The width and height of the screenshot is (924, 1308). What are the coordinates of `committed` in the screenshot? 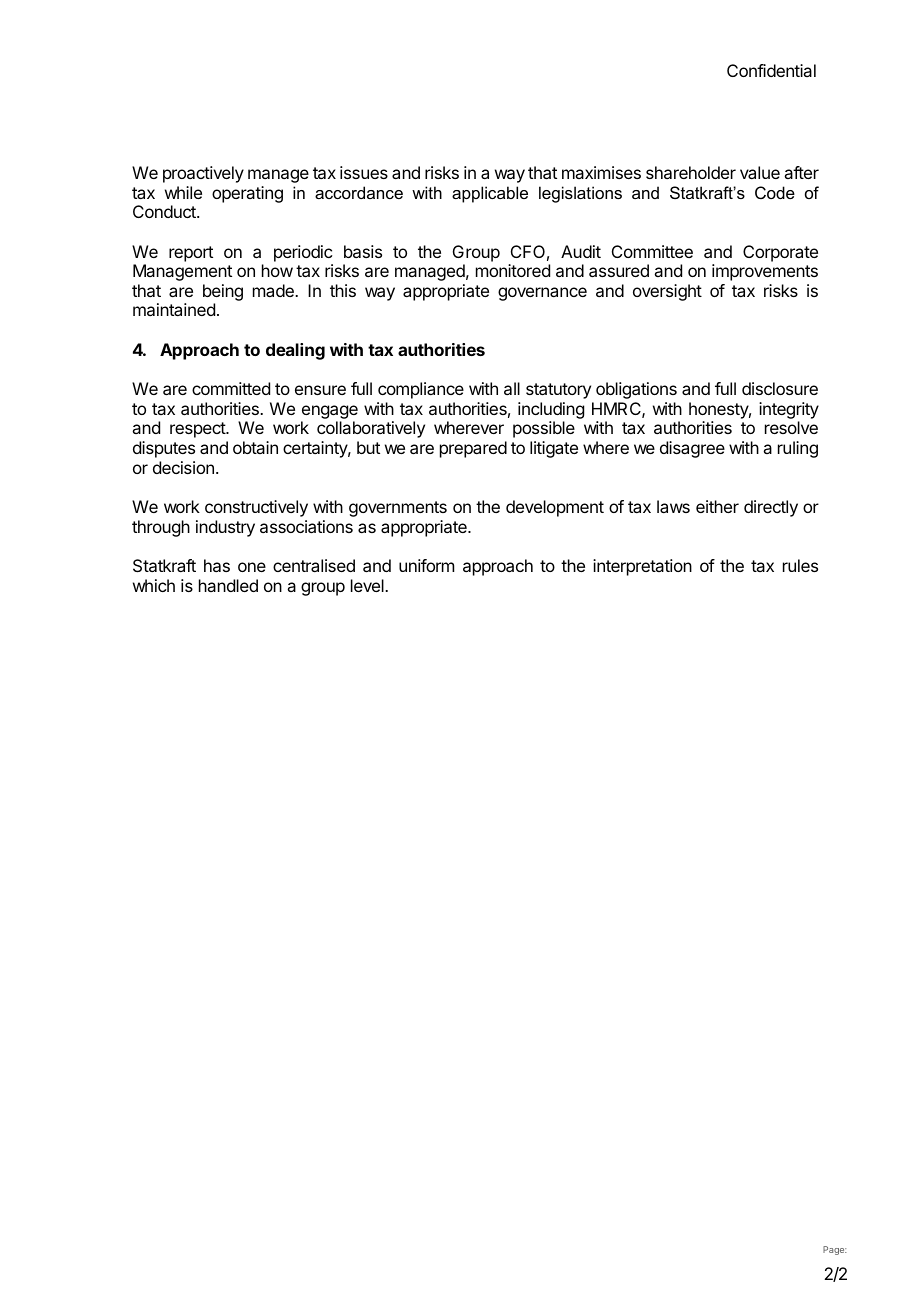 It's located at (231, 388).
